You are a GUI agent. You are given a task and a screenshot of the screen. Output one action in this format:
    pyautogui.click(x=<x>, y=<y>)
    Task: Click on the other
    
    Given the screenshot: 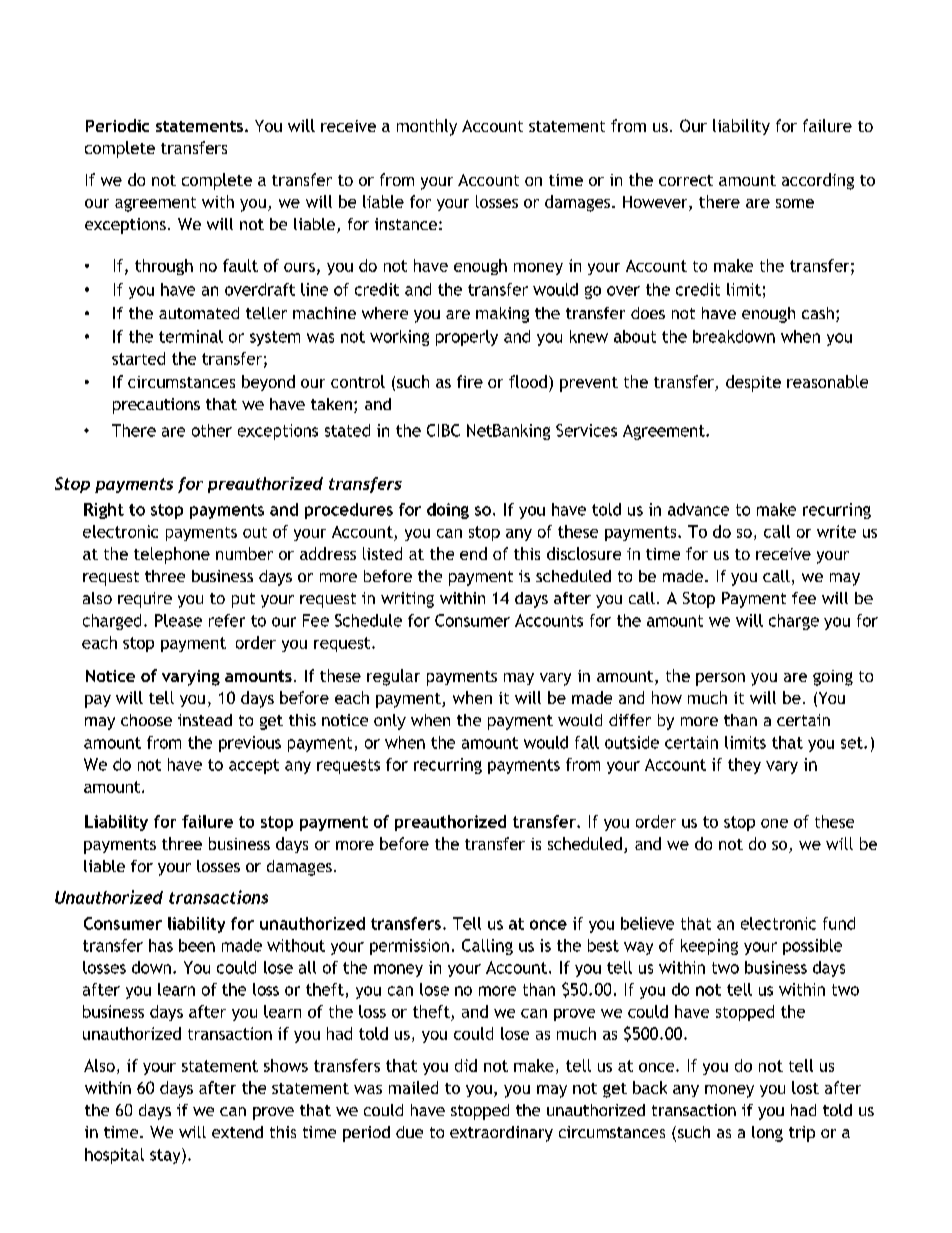 What is the action you would take?
    pyautogui.click(x=212, y=430)
